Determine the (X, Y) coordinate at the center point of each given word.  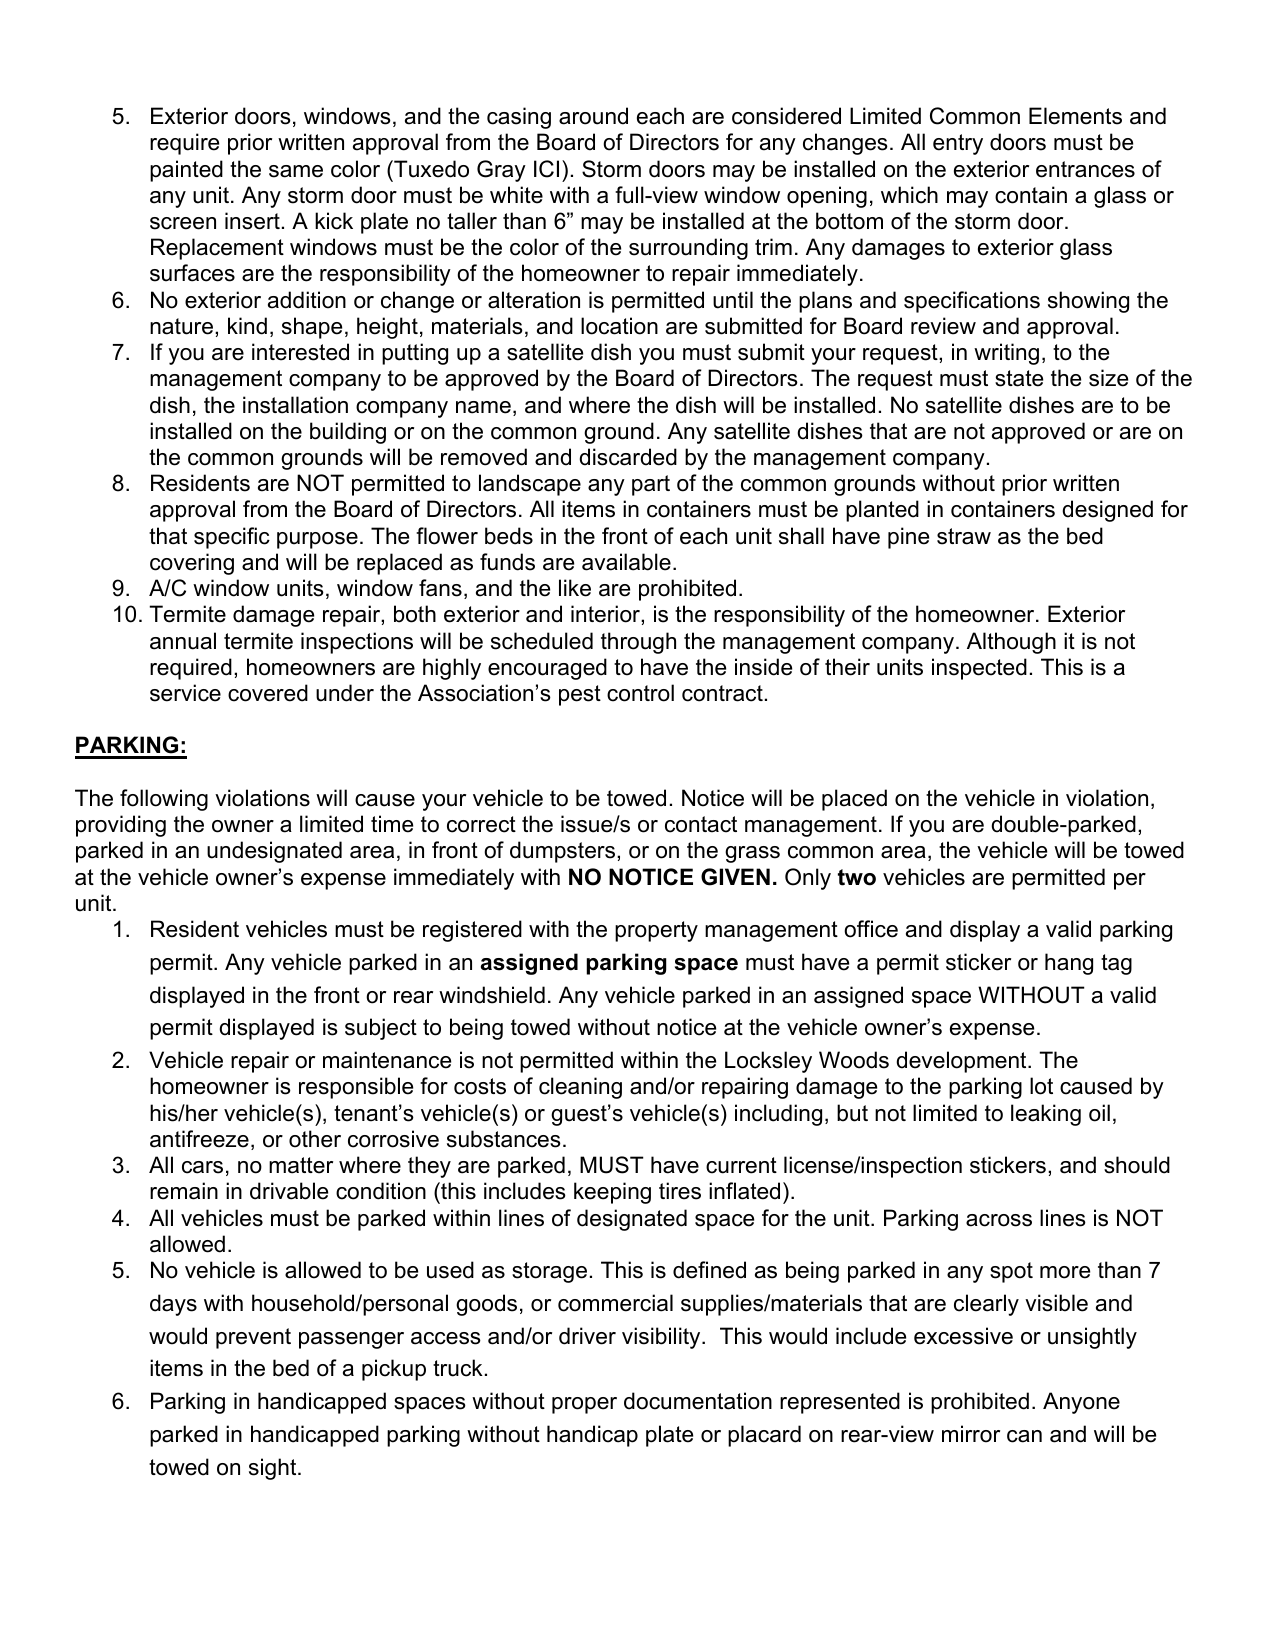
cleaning (580, 1088)
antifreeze (199, 1139)
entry (958, 144)
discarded (628, 457)
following (164, 800)
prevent (253, 1338)
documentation (698, 1401)
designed (1107, 511)
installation (295, 405)
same (296, 171)
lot (1041, 1086)
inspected (979, 669)
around (593, 116)
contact (701, 824)
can (1024, 1436)
